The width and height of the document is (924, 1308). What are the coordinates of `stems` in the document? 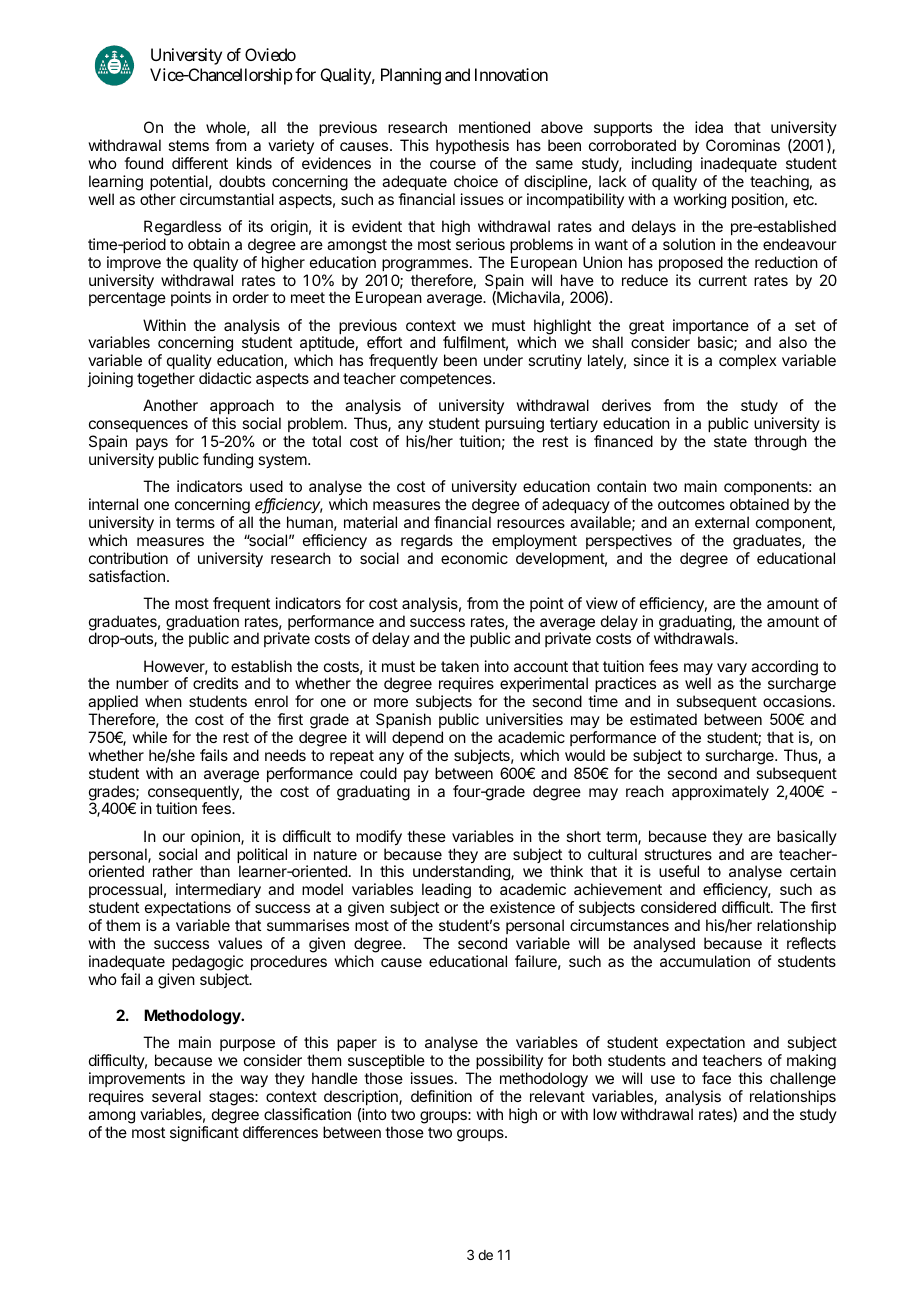 It's located at (188, 145).
